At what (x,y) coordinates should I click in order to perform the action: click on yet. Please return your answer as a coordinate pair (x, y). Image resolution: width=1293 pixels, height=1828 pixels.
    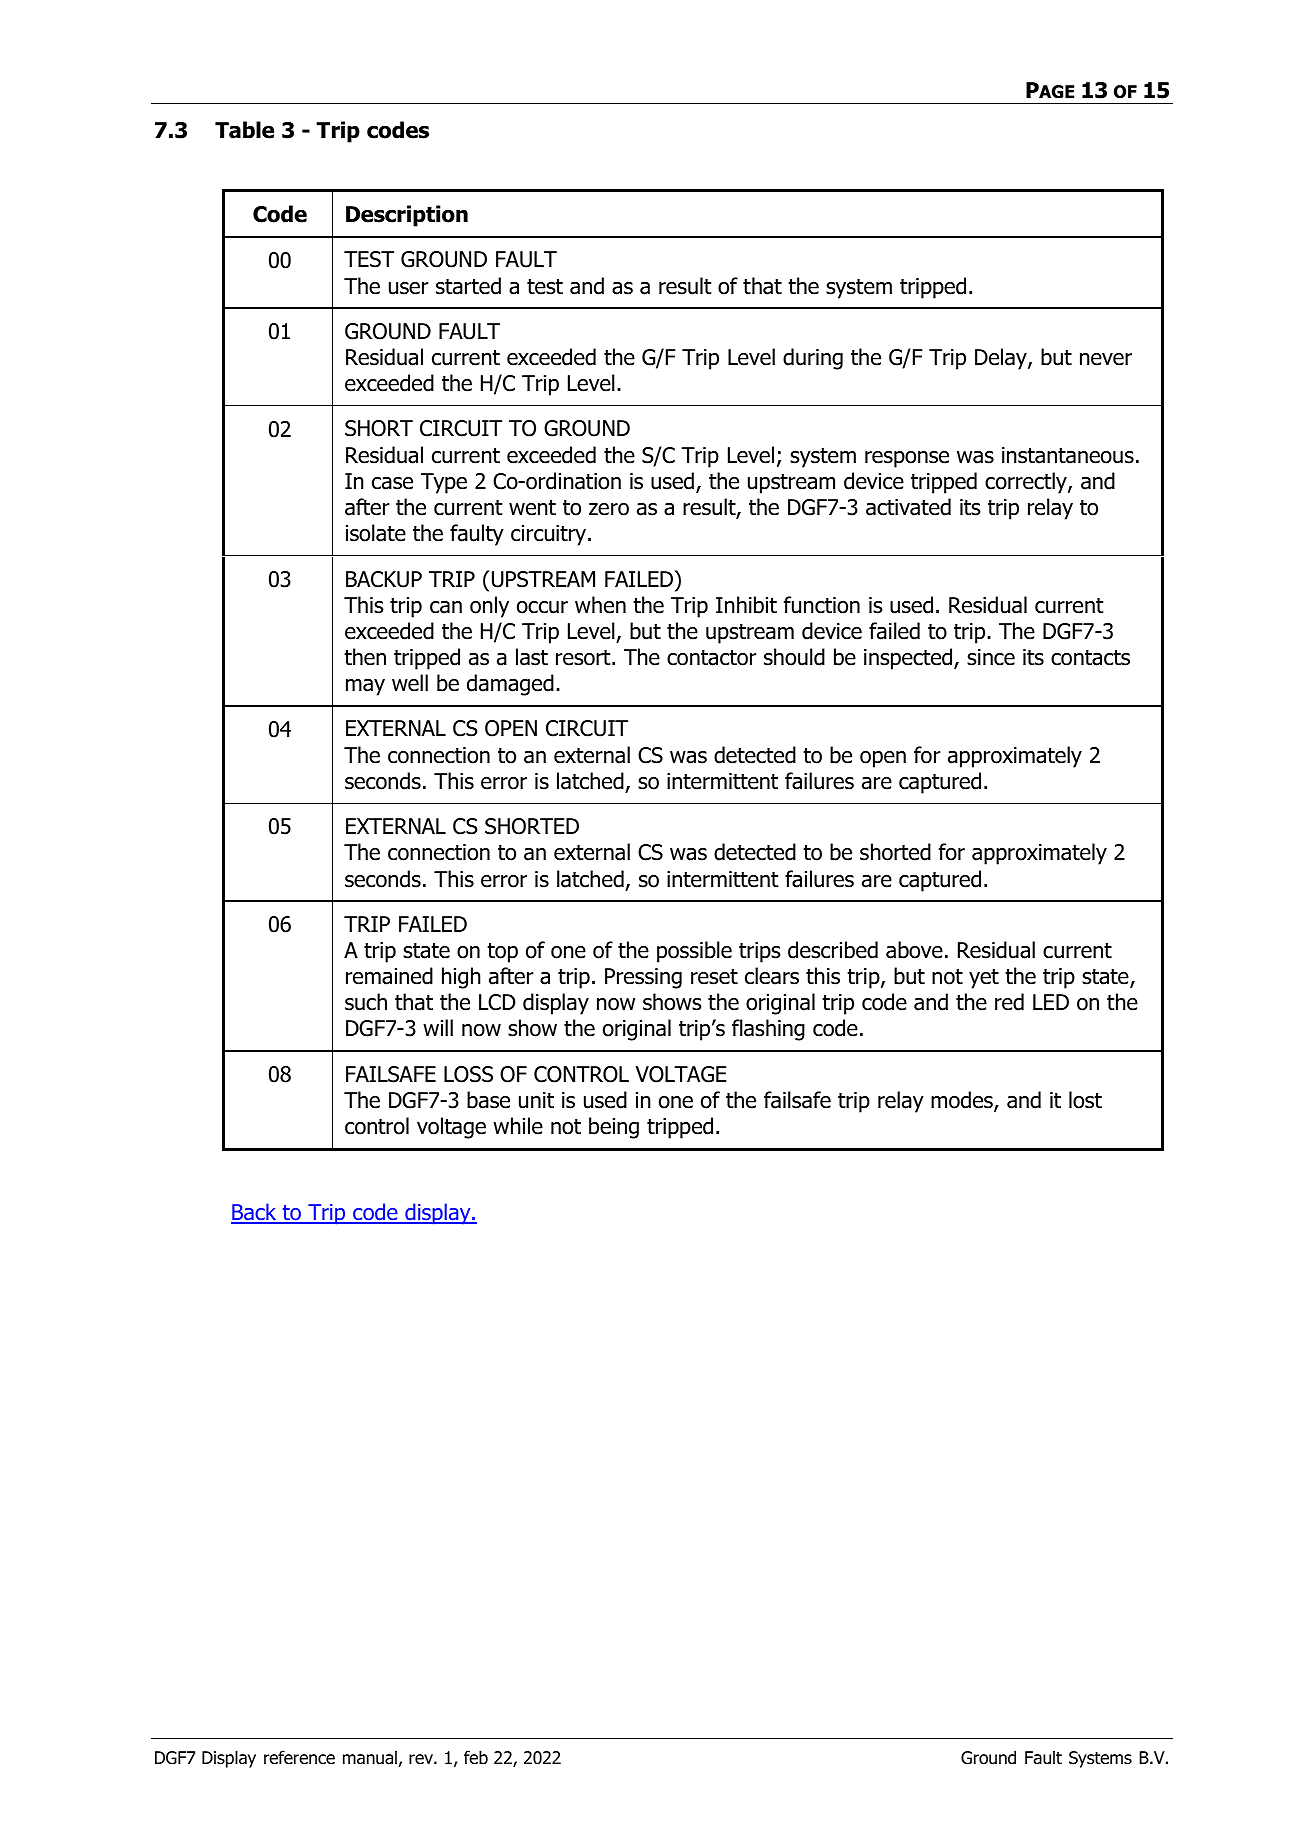
    Looking at the image, I should click on (984, 979).
